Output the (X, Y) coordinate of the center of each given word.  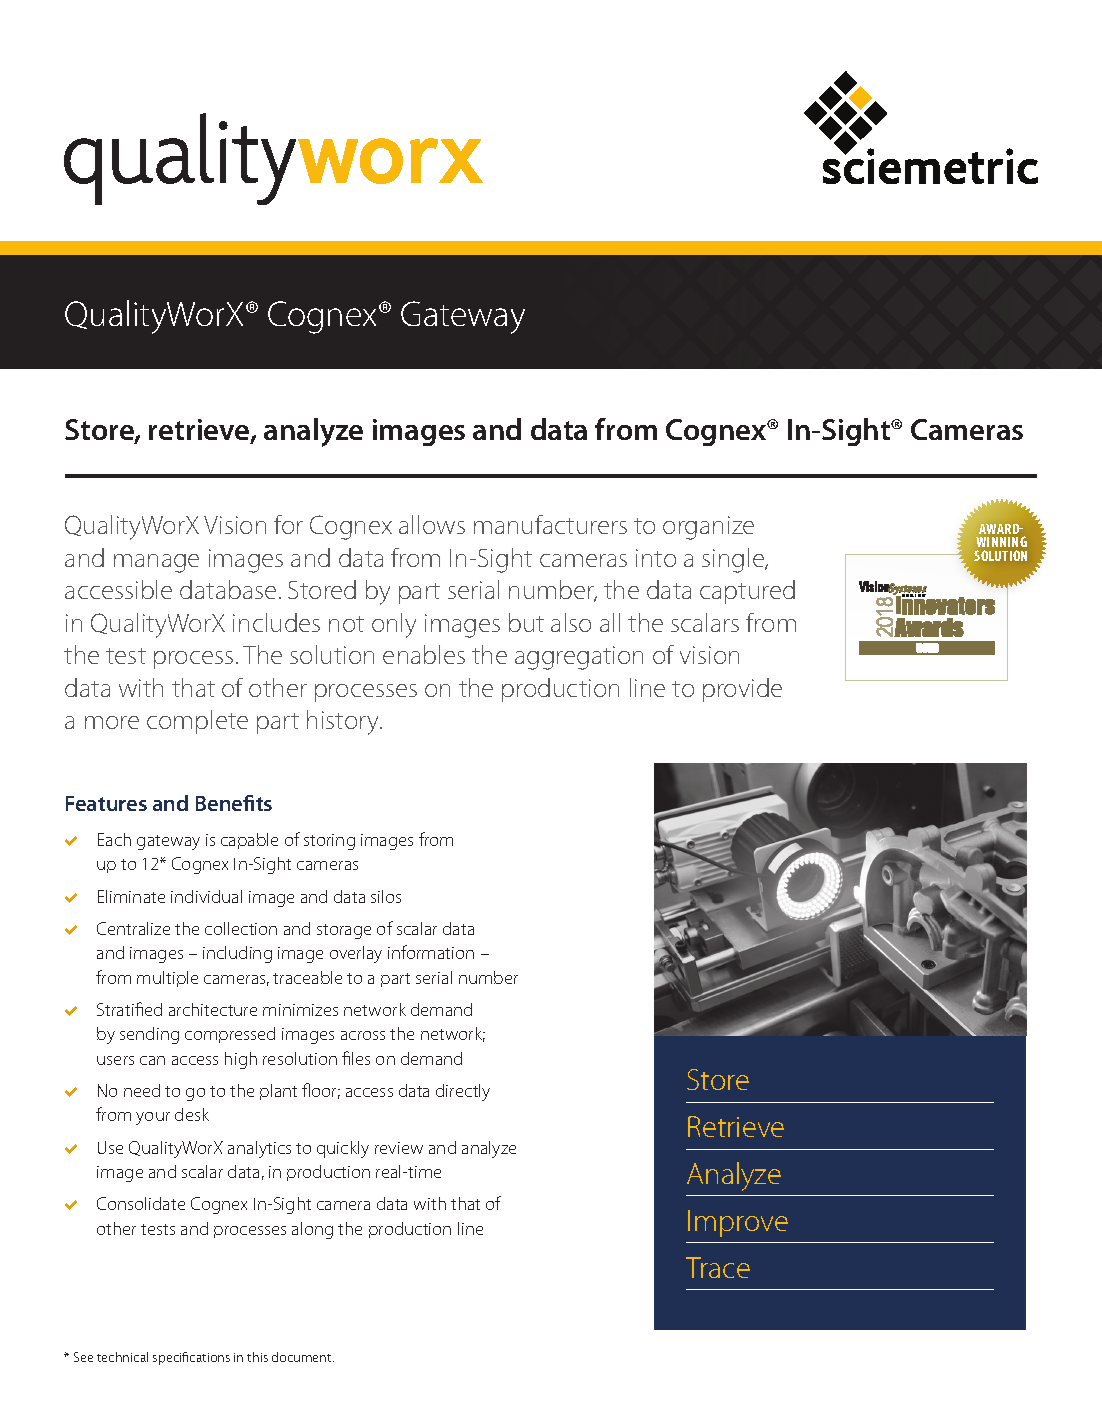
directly (463, 1092)
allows (432, 524)
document (303, 1357)
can (152, 1060)
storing (329, 842)
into (656, 558)
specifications (191, 1358)
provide (742, 690)
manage (156, 563)
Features (106, 803)
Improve (738, 1223)
